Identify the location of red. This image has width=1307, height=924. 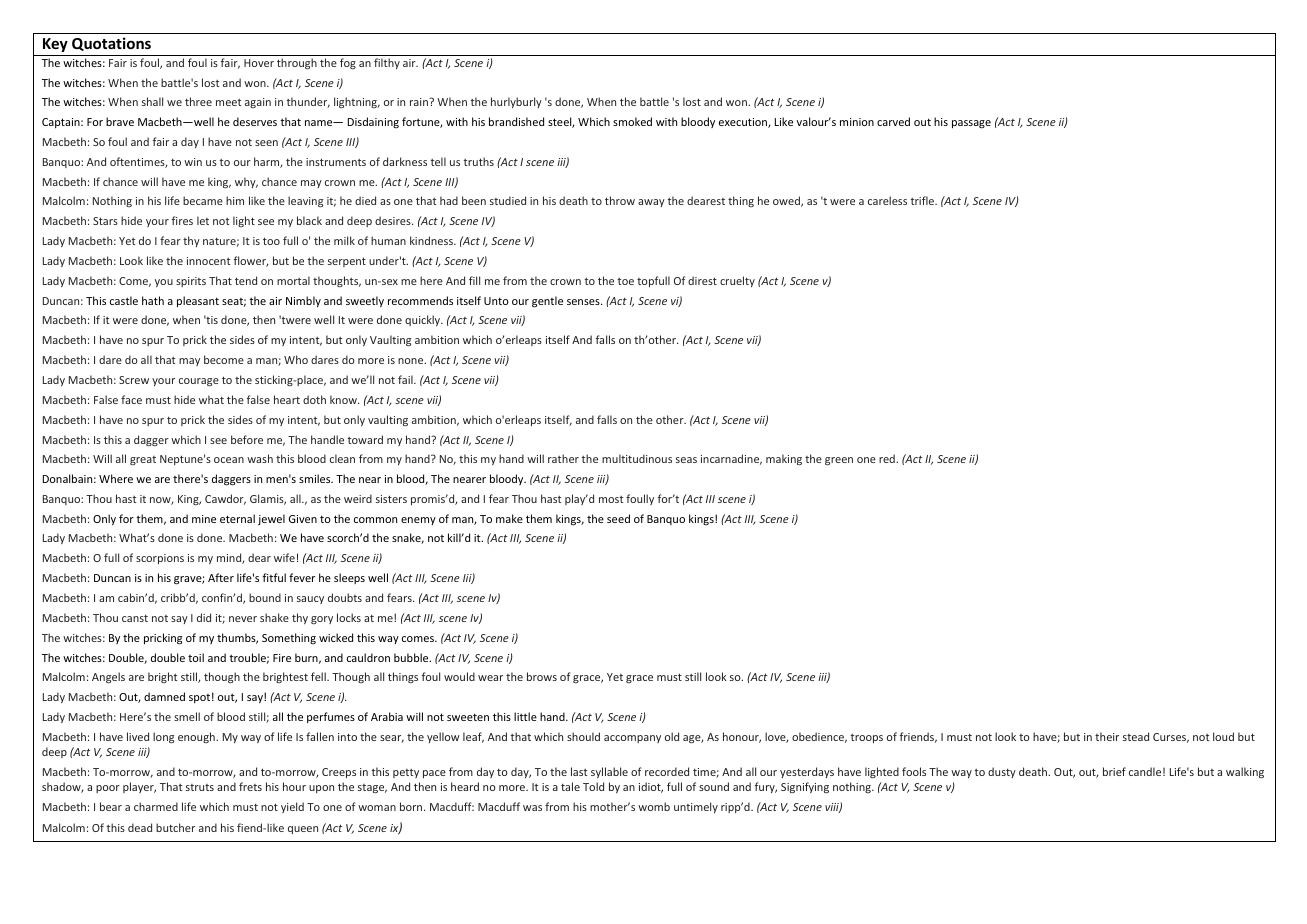
(888, 458).
